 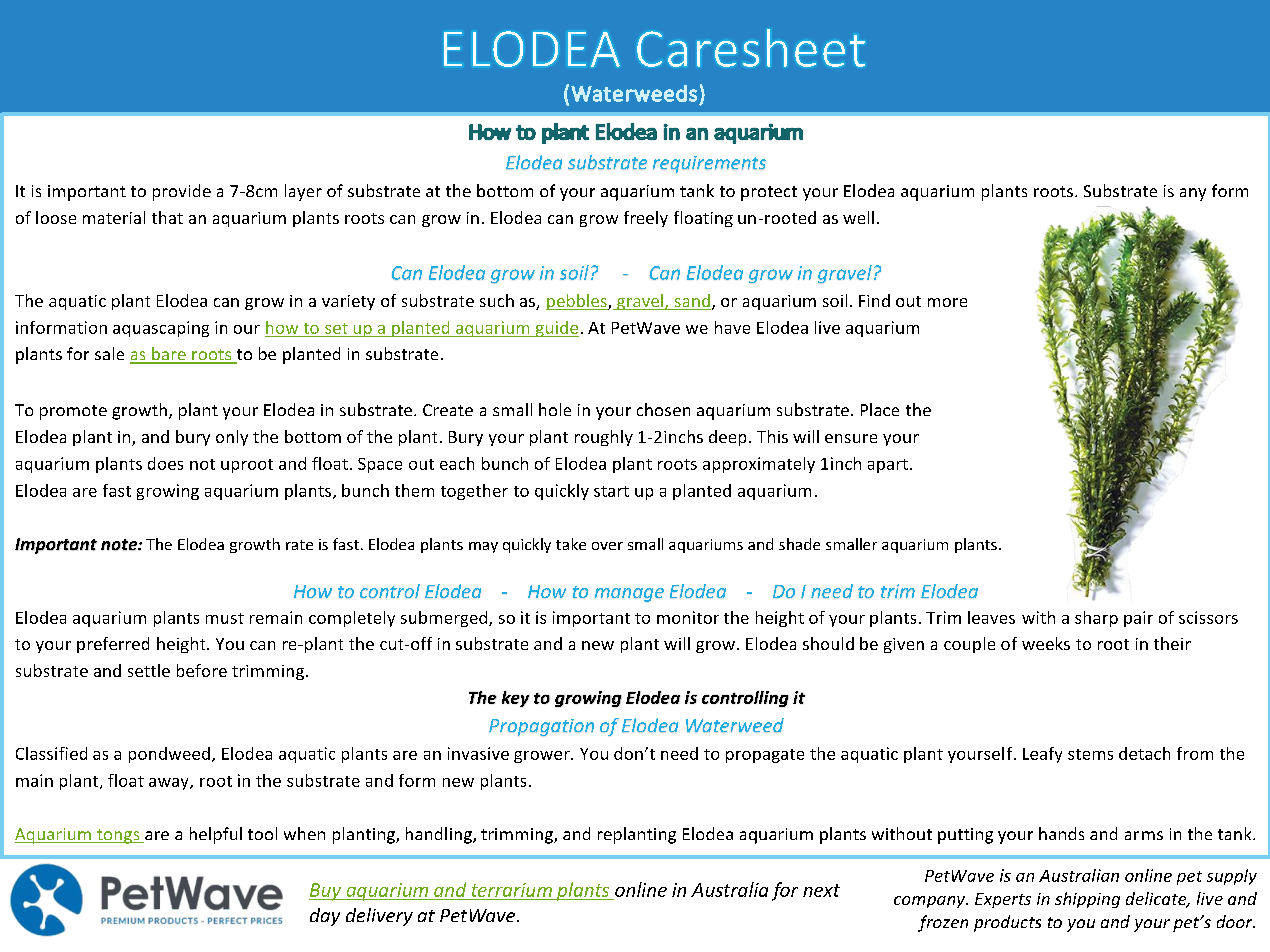 What do you see at coordinates (858, 217) in the screenshot?
I see `well` at bounding box center [858, 217].
